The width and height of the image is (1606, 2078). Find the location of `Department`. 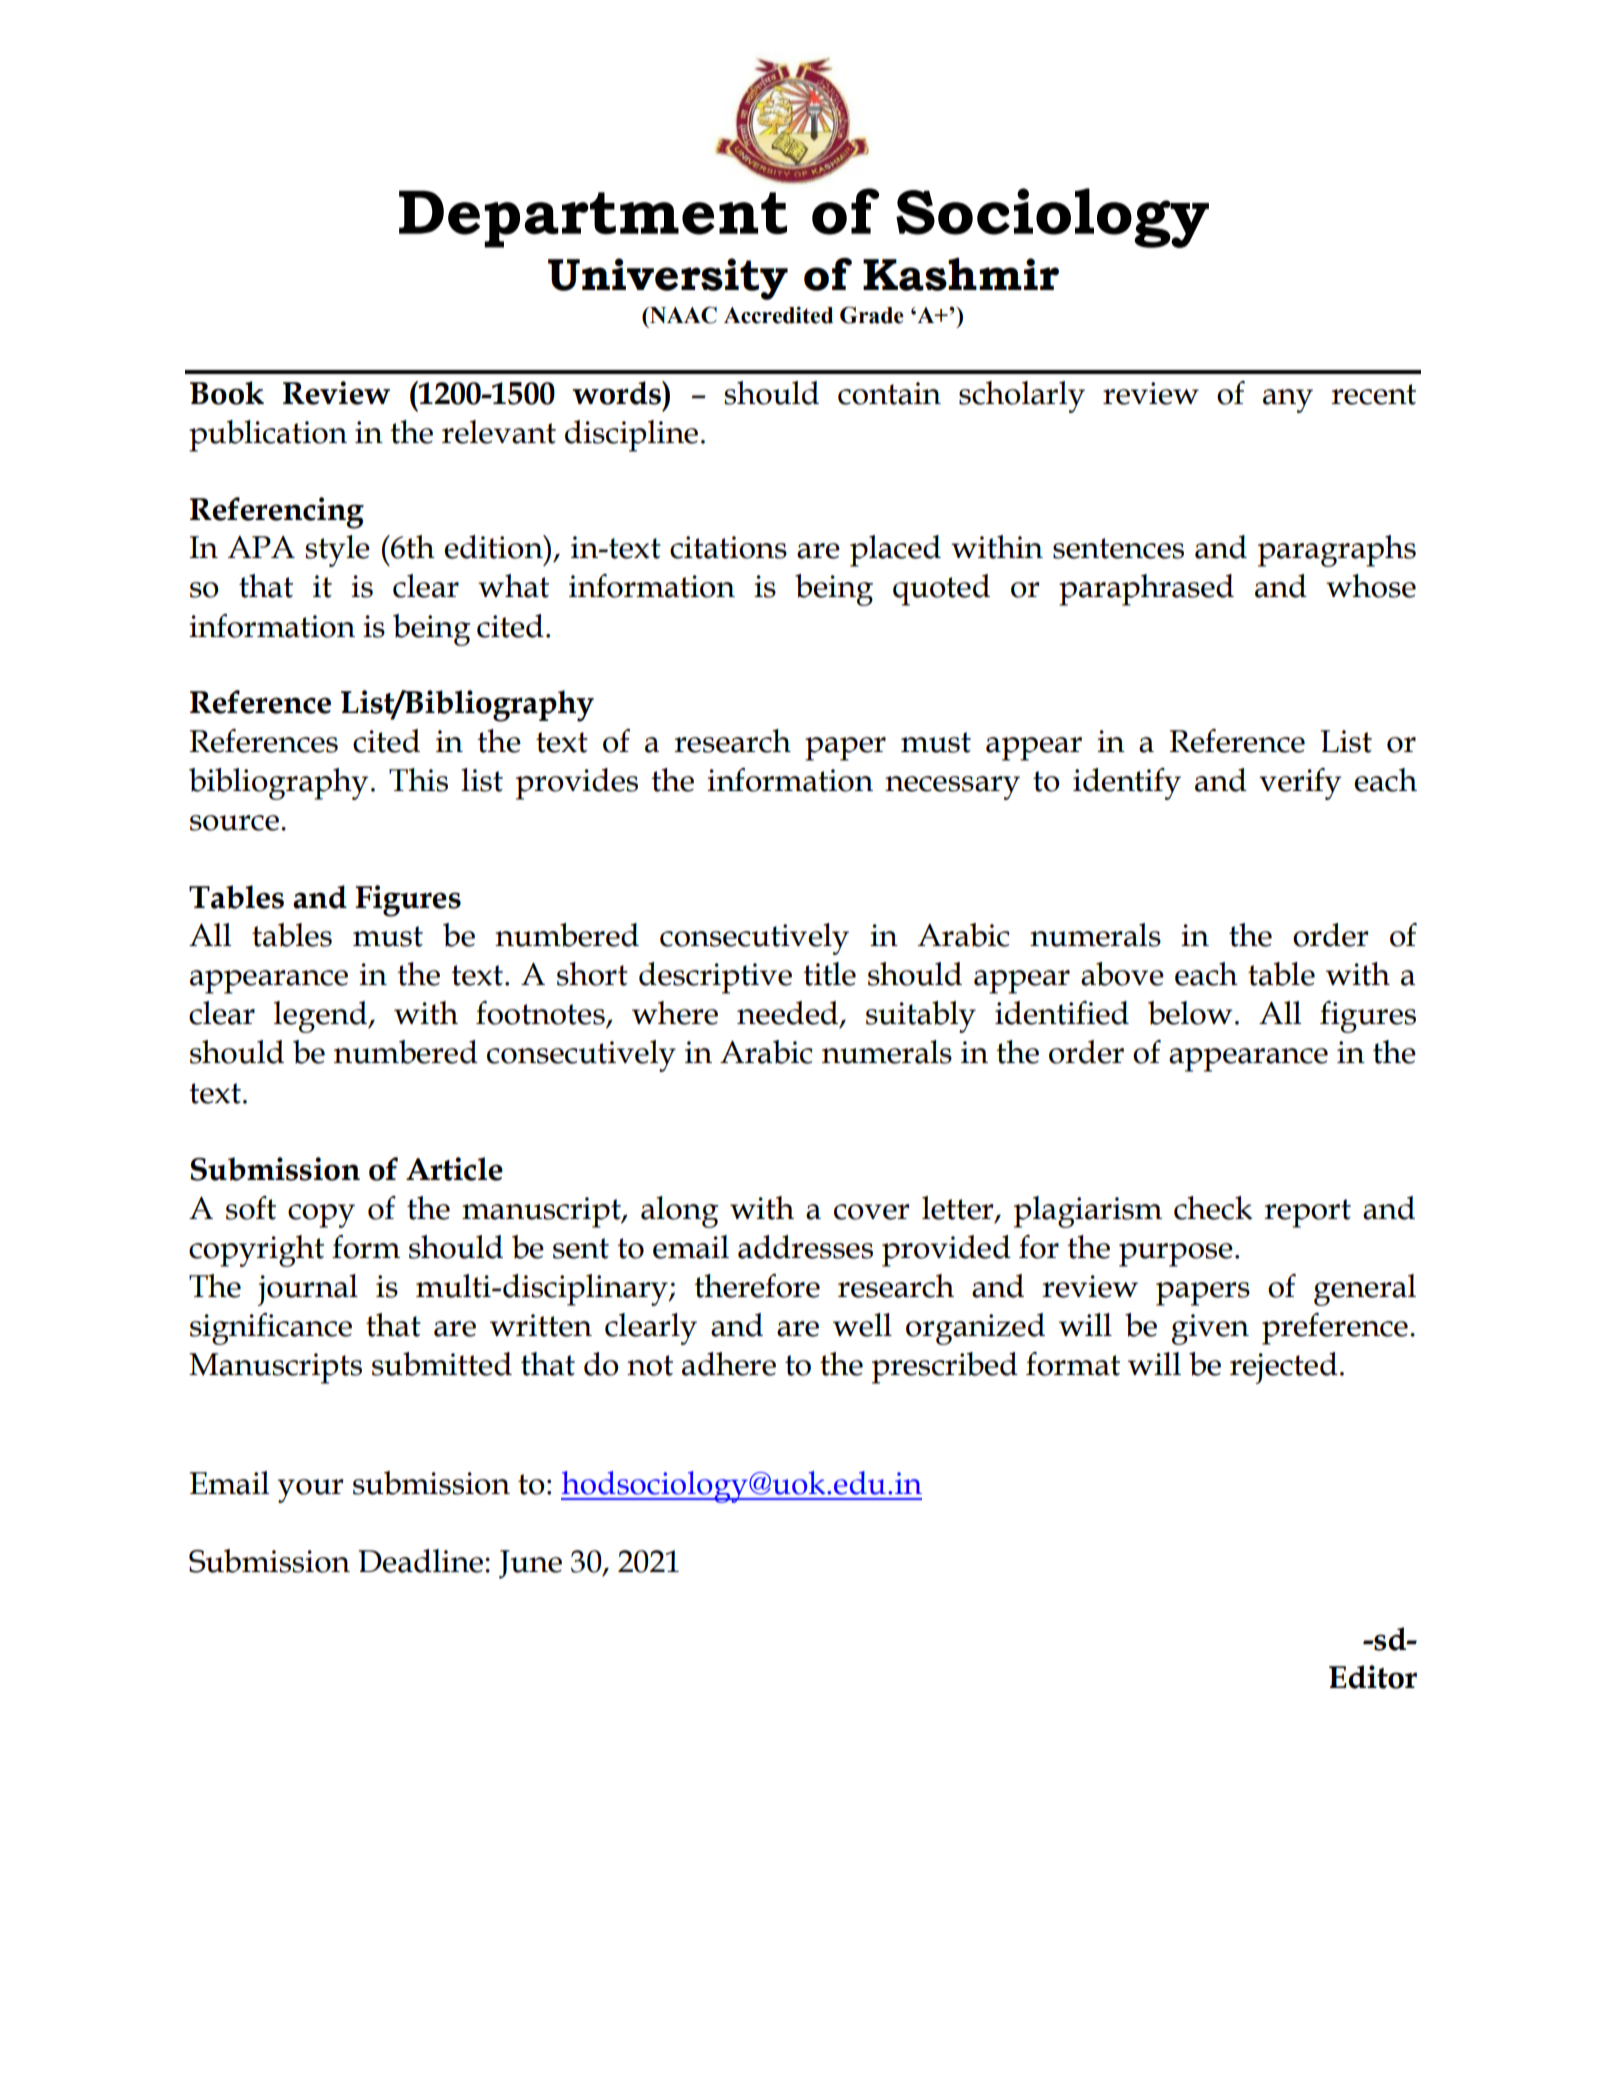

Department is located at coordinates (593, 219).
